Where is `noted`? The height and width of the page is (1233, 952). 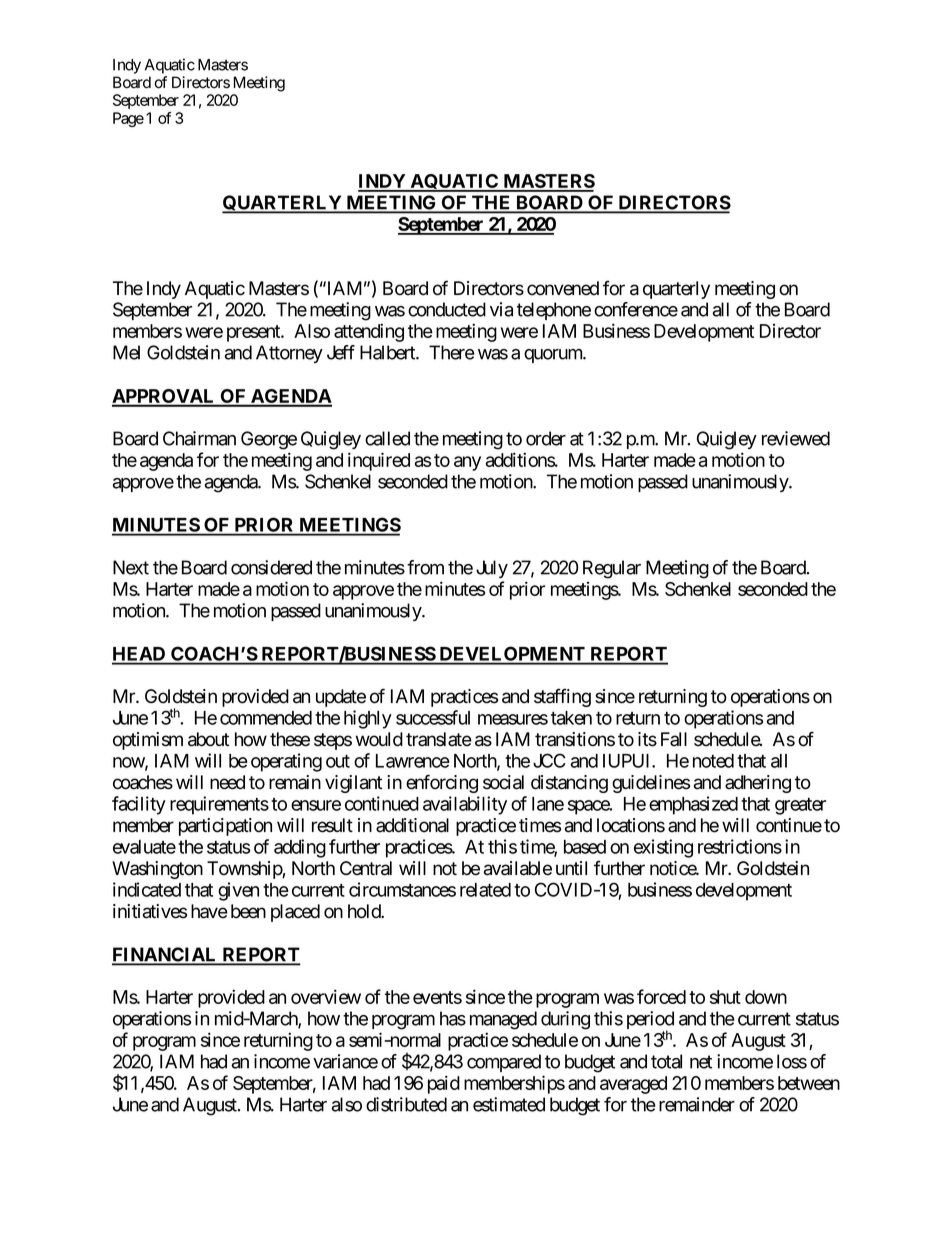
noted is located at coordinates (713, 761).
